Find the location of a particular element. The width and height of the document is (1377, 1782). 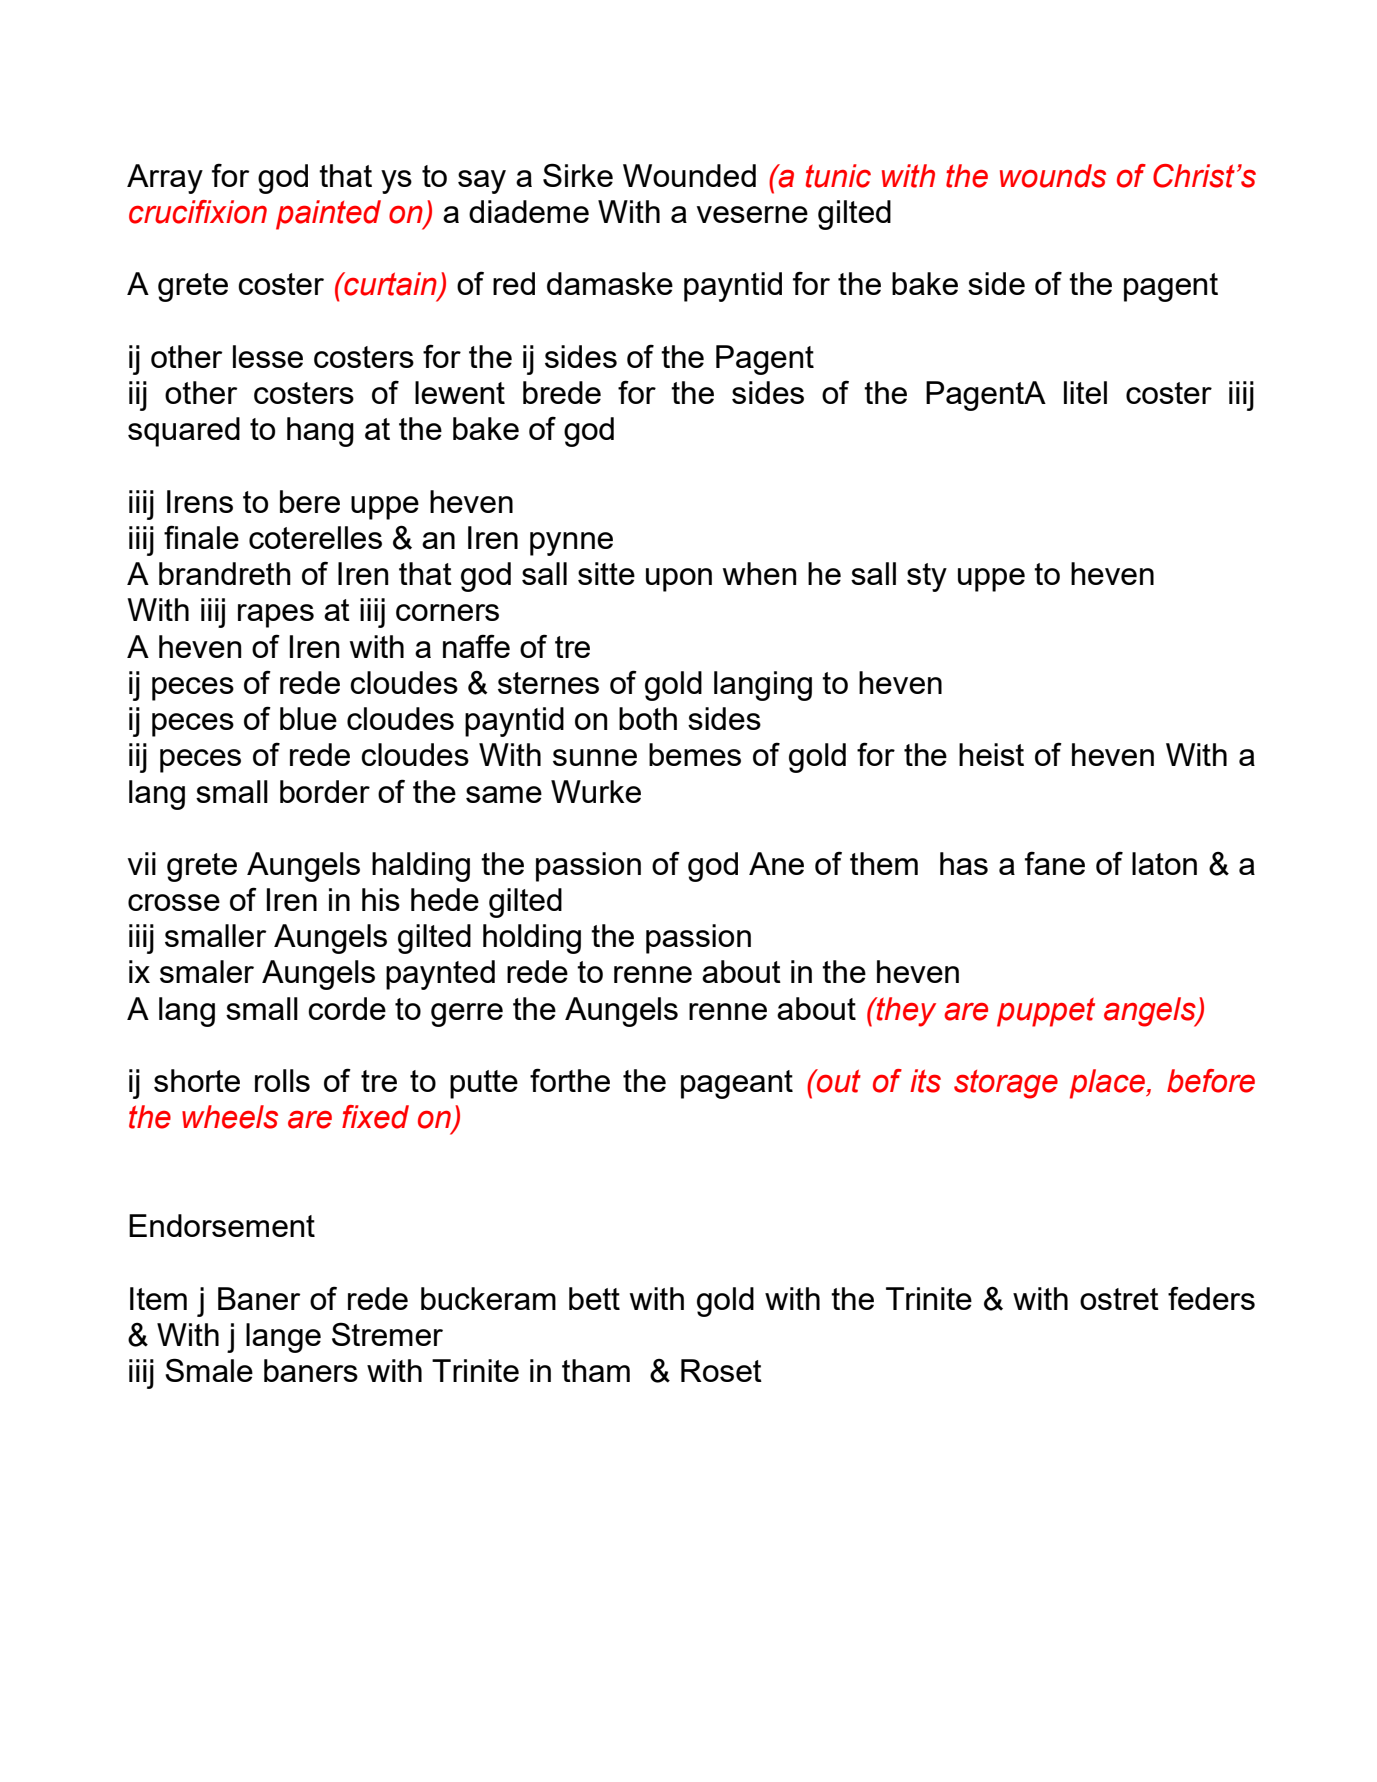

sty is located at coordinates (927, 577).
